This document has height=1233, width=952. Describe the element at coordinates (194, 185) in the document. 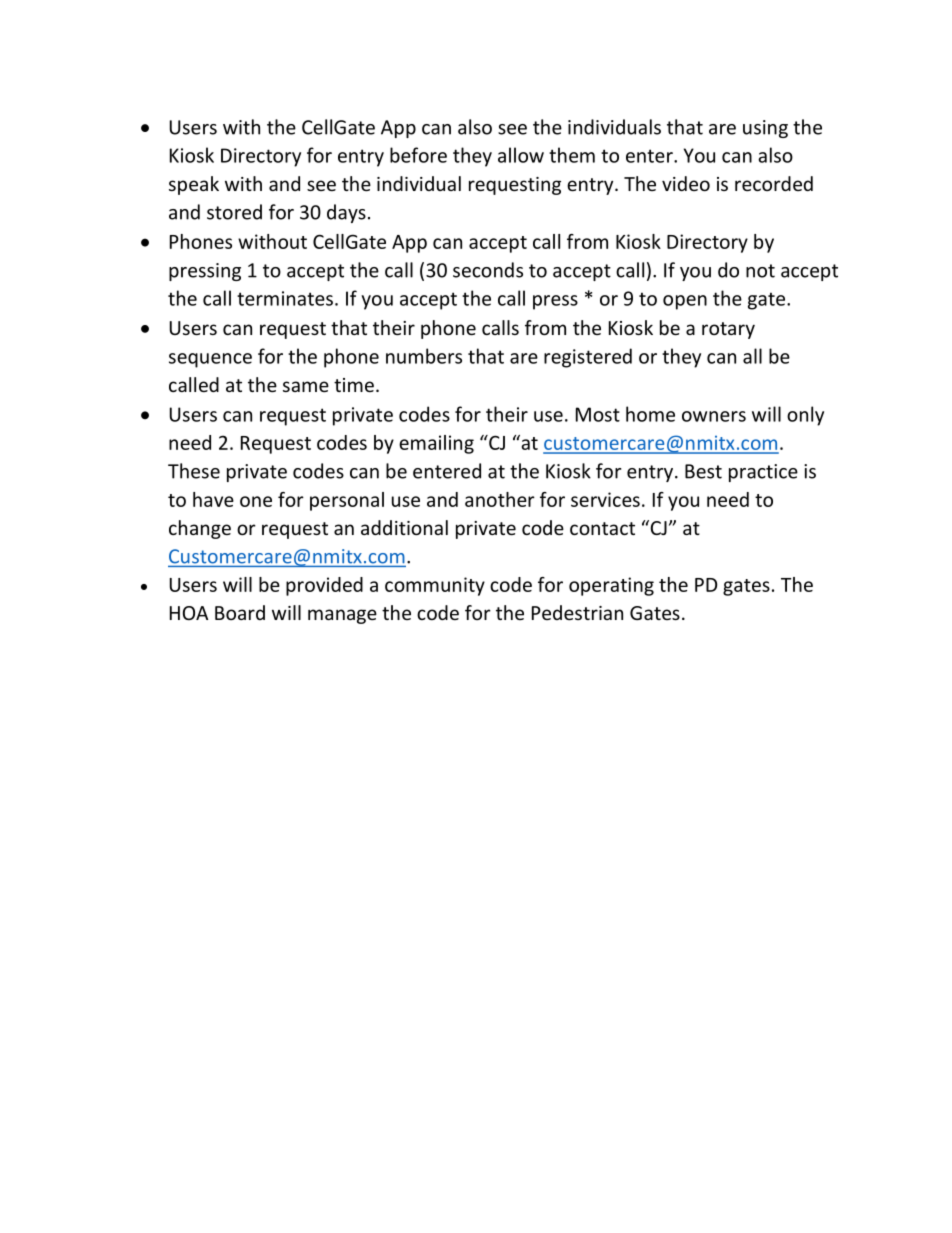

I see `speak` at that location.
